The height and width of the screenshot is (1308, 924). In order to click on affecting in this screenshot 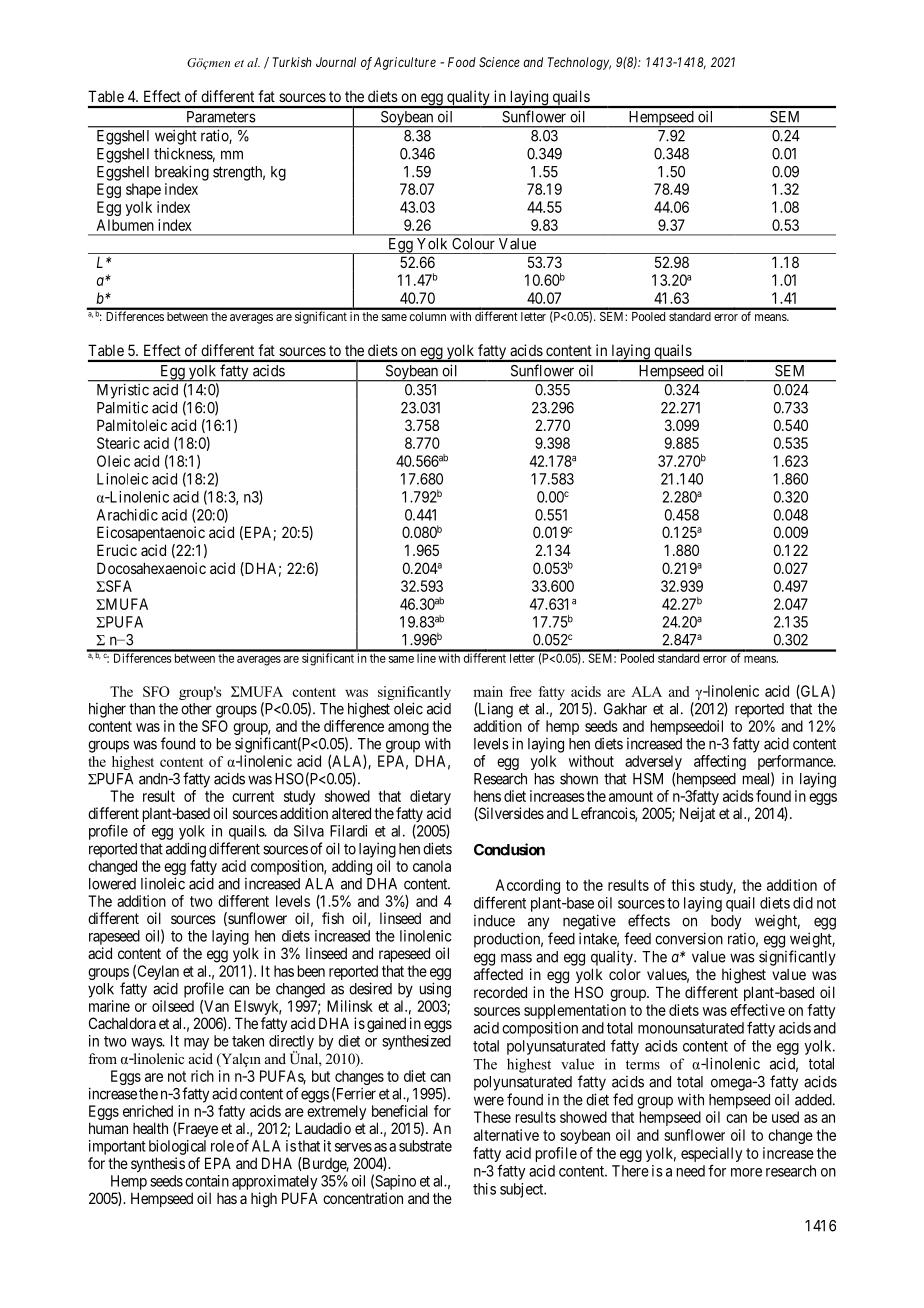, I will do `click(720, 762)`.
